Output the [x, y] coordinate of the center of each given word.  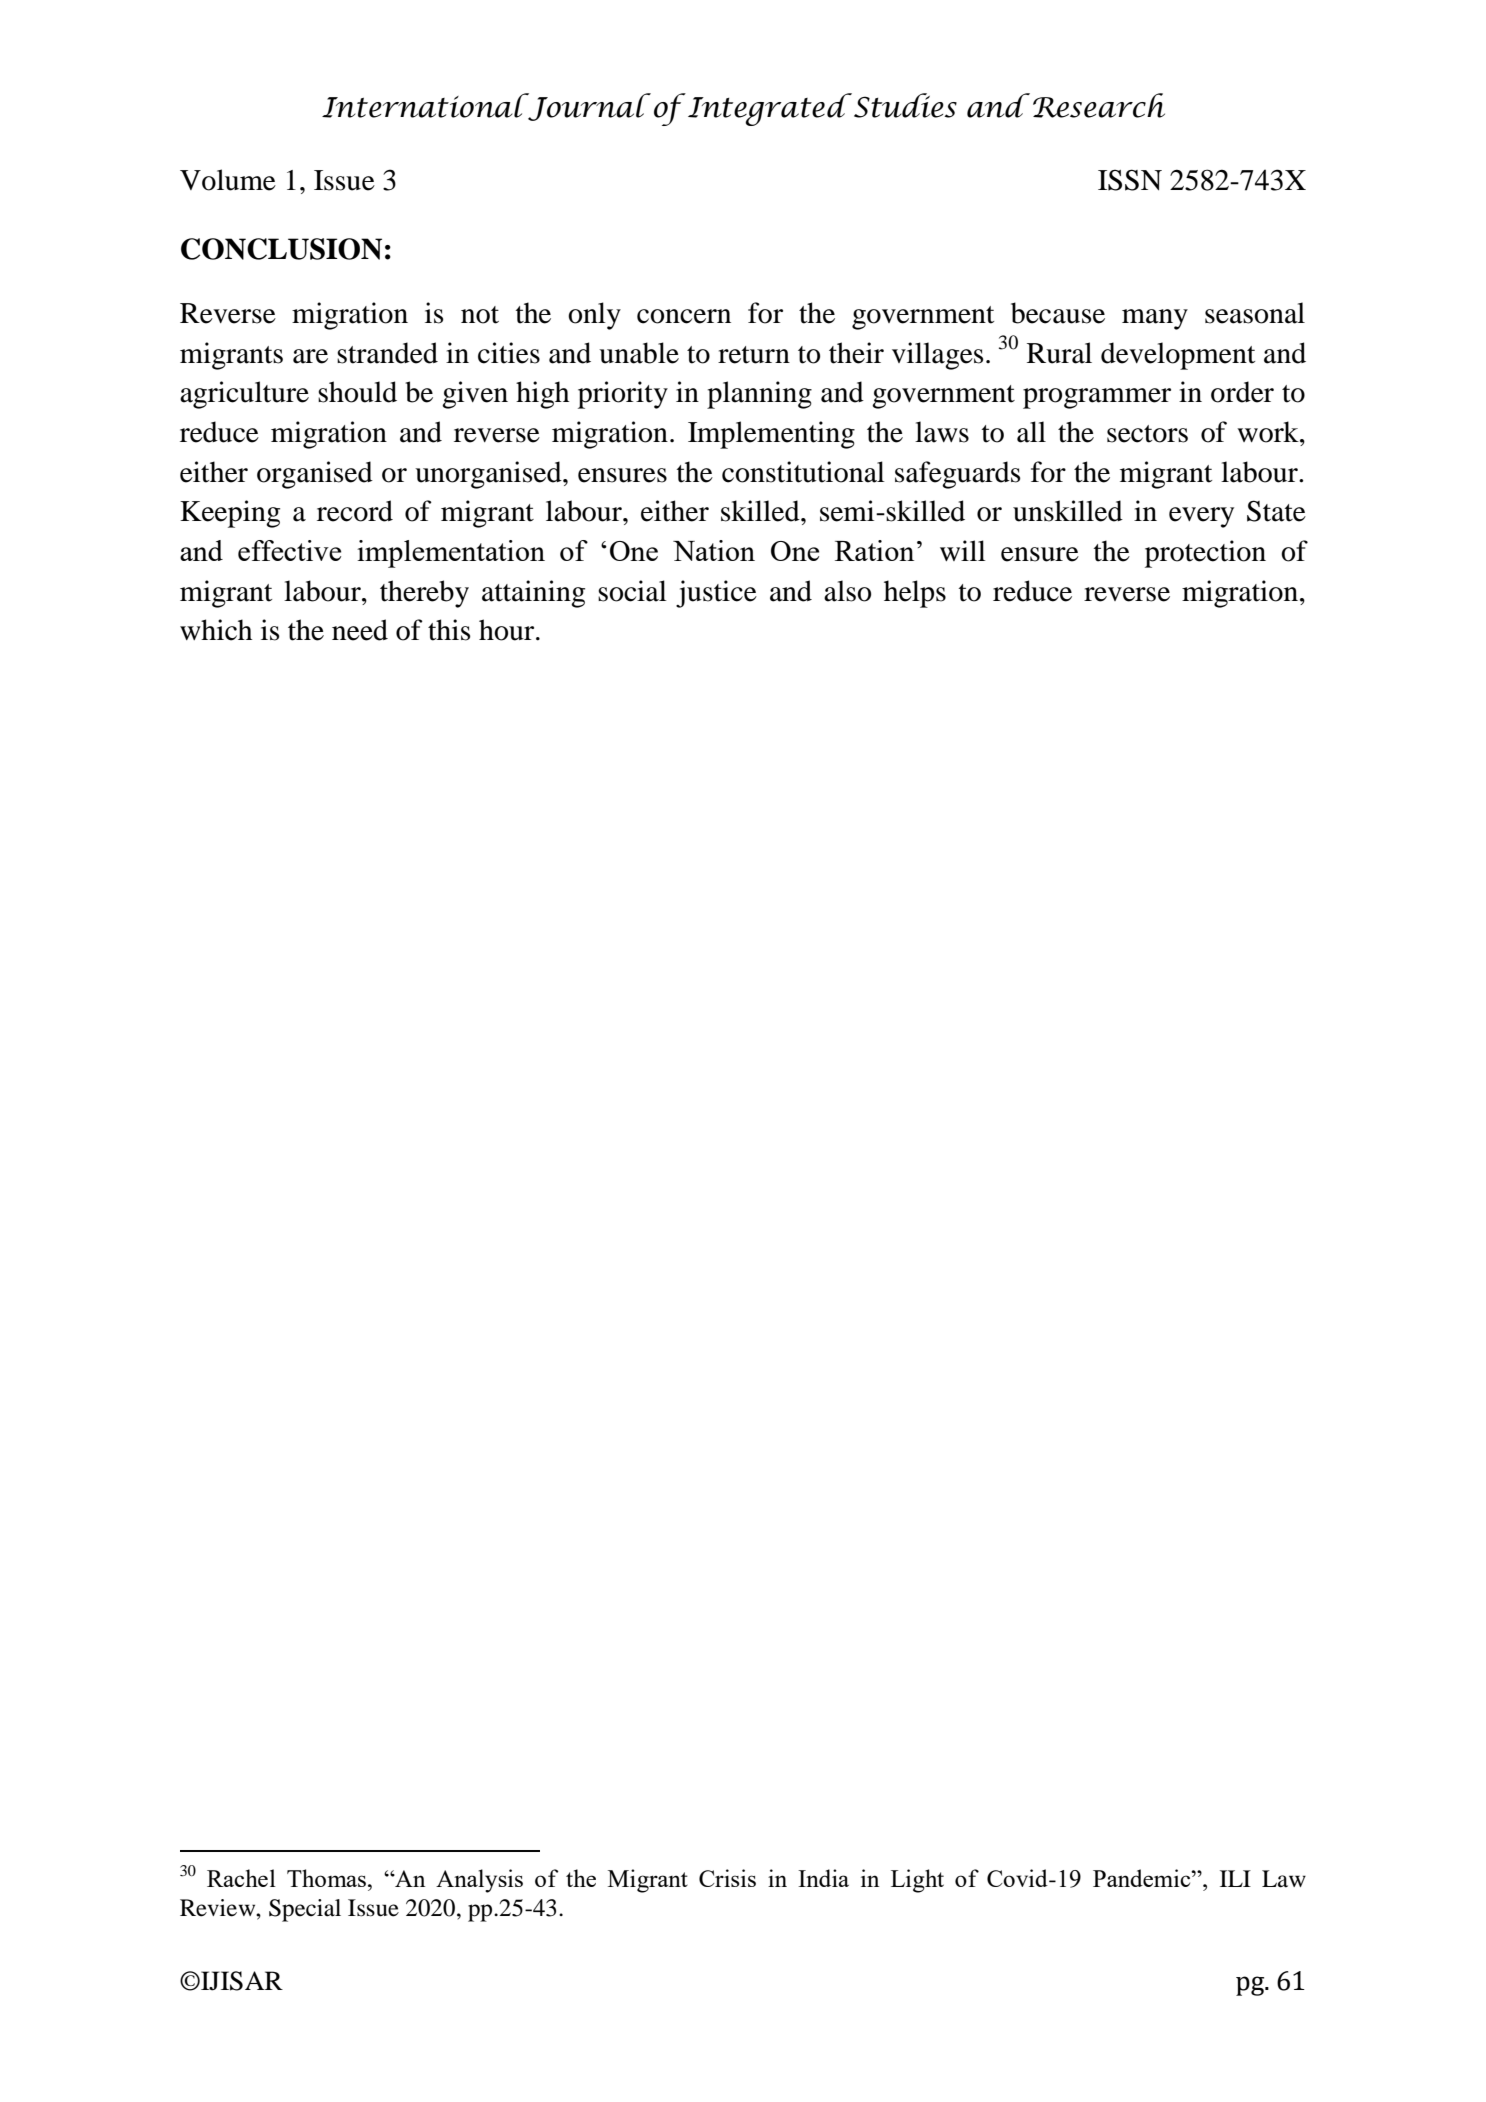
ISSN [1130, 180]
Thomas [328, 1878]
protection [1205, 554]
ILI [1235, 1878]
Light [917, 1881]
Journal [588, 107]
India [823, 1878]
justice [716, 594]
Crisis [727, 1878]
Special [305, 1910]
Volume [228, 180]
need [360, 630]
